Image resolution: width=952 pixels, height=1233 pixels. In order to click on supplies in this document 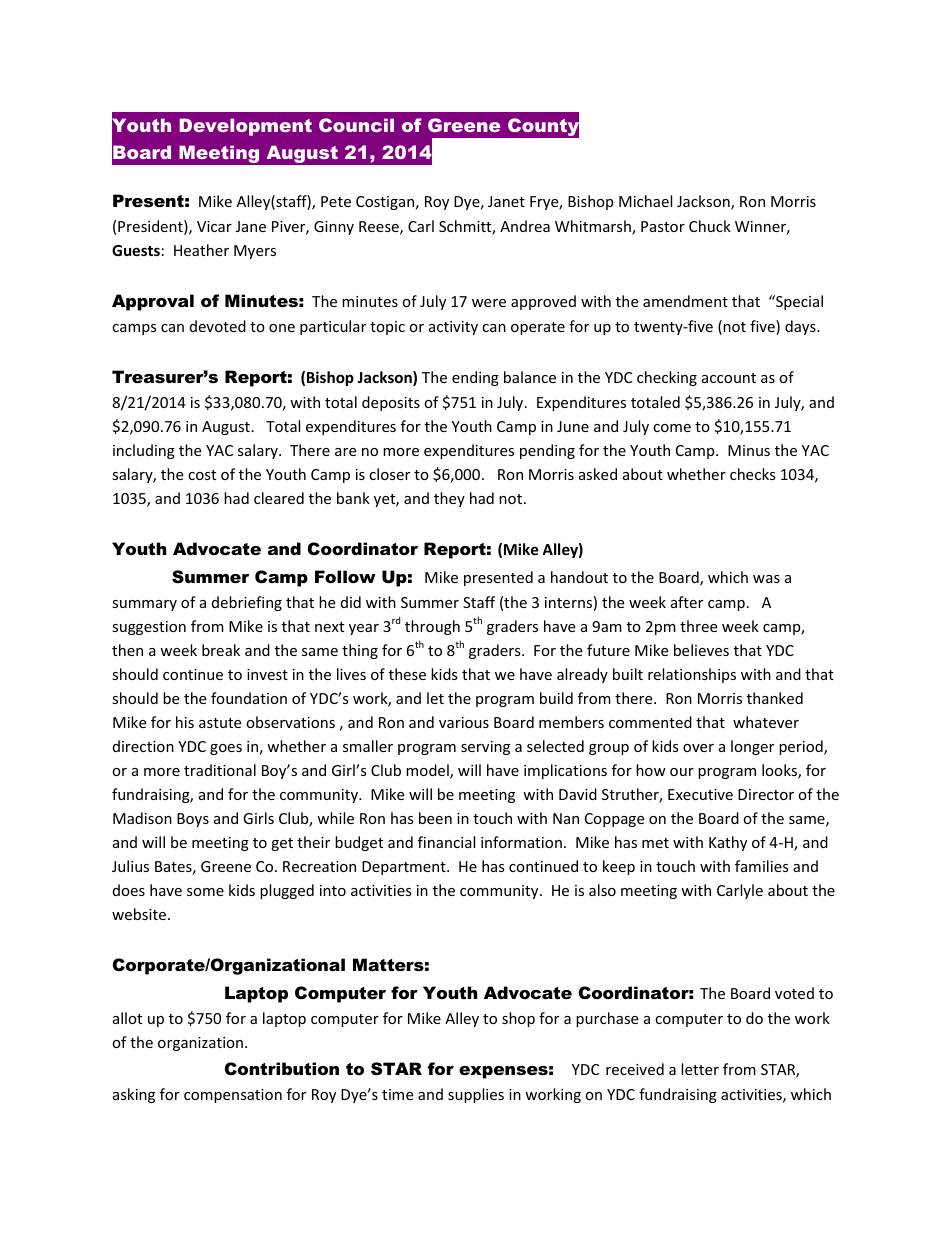, I will do `click(476, 1095)`.
